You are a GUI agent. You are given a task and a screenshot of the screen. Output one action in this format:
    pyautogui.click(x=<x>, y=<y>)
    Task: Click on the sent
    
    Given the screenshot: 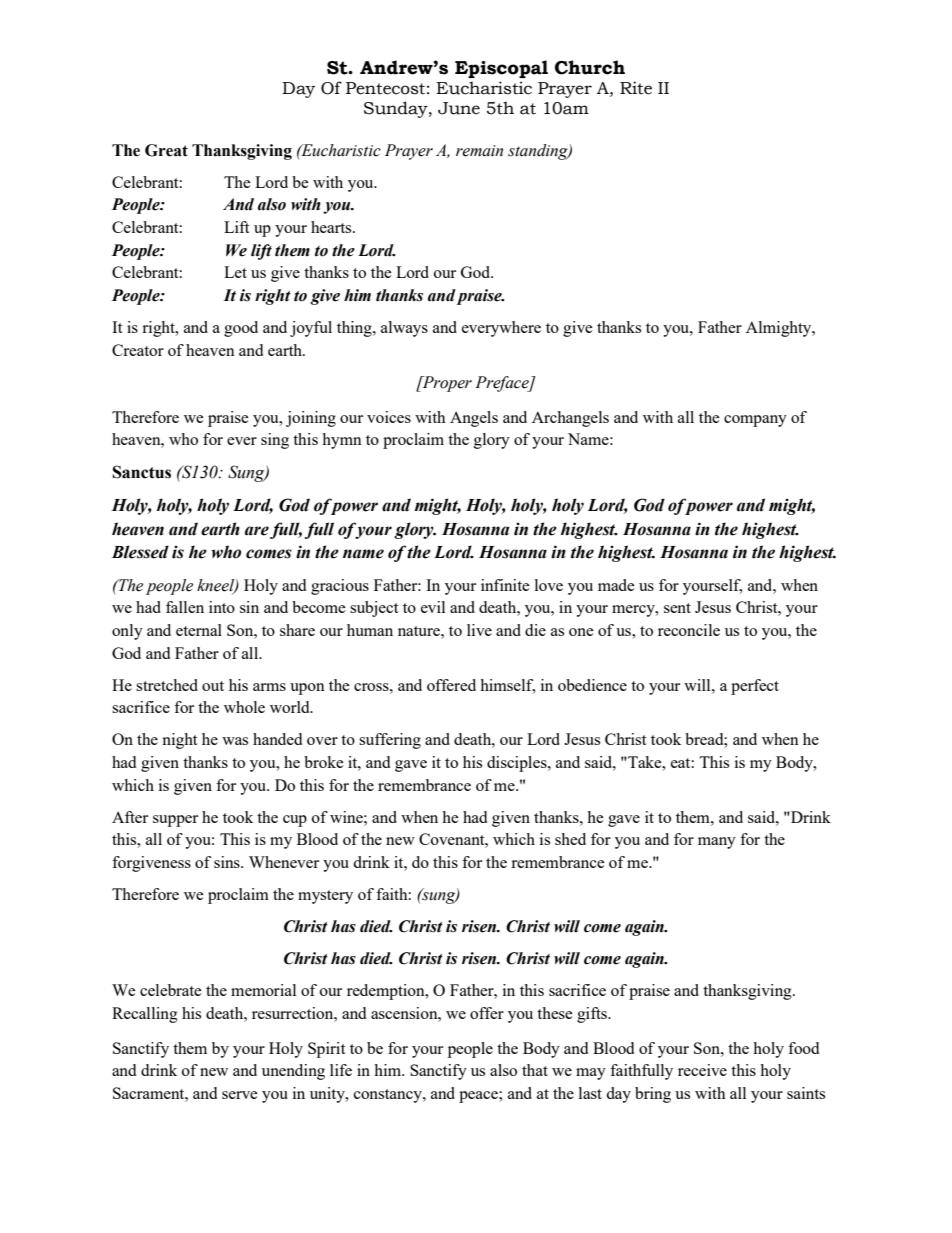 What is the action you would take?
    pyautogui.click(x=677, y=608)
